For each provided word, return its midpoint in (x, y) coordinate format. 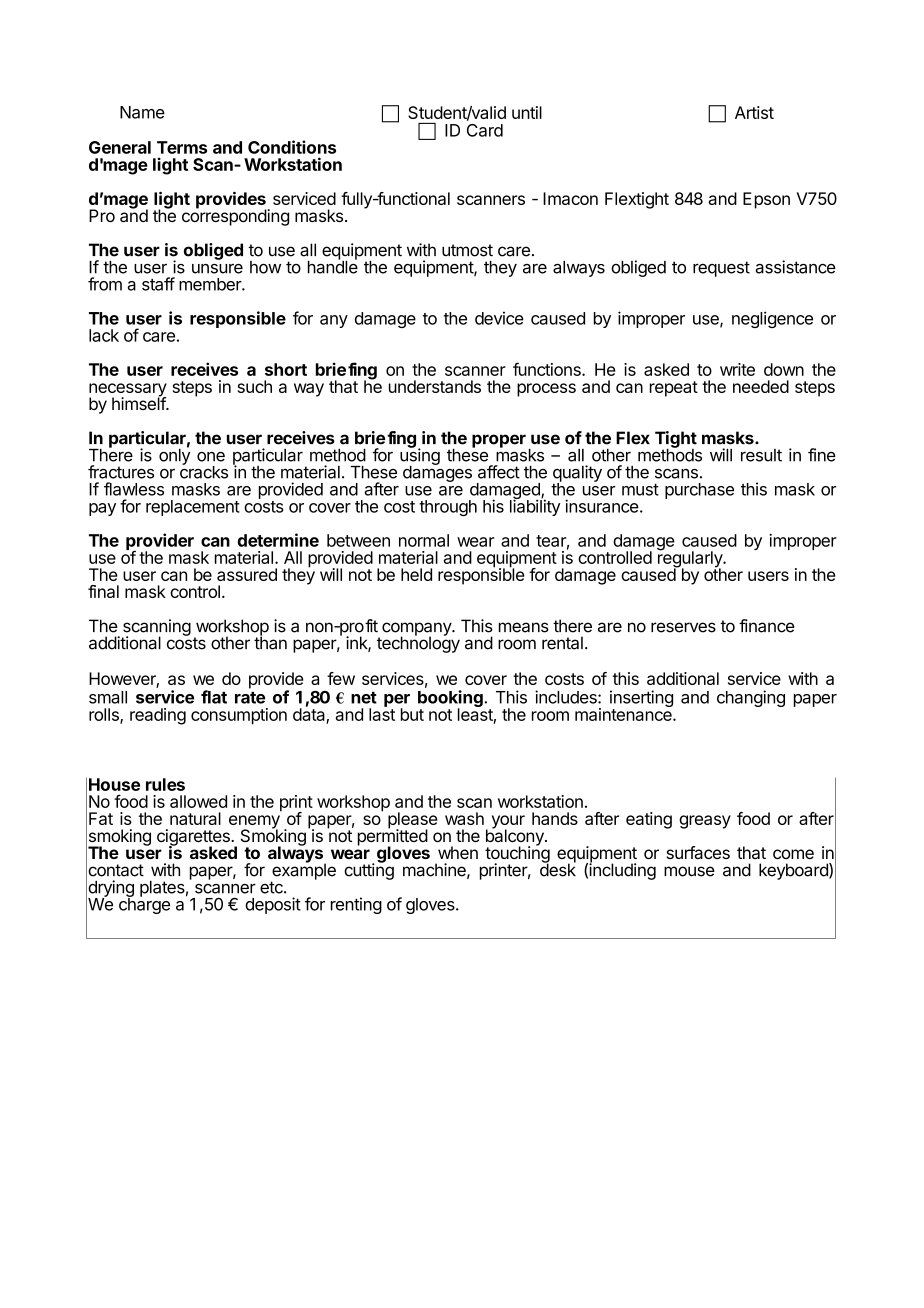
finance (767, 626)
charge (144, 905)
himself (139, 402)
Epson (766, 200)
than (270, 642)
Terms (182, 147)
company (417, 630)
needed (761, 386)
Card (485, 130)
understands (435, 386)
